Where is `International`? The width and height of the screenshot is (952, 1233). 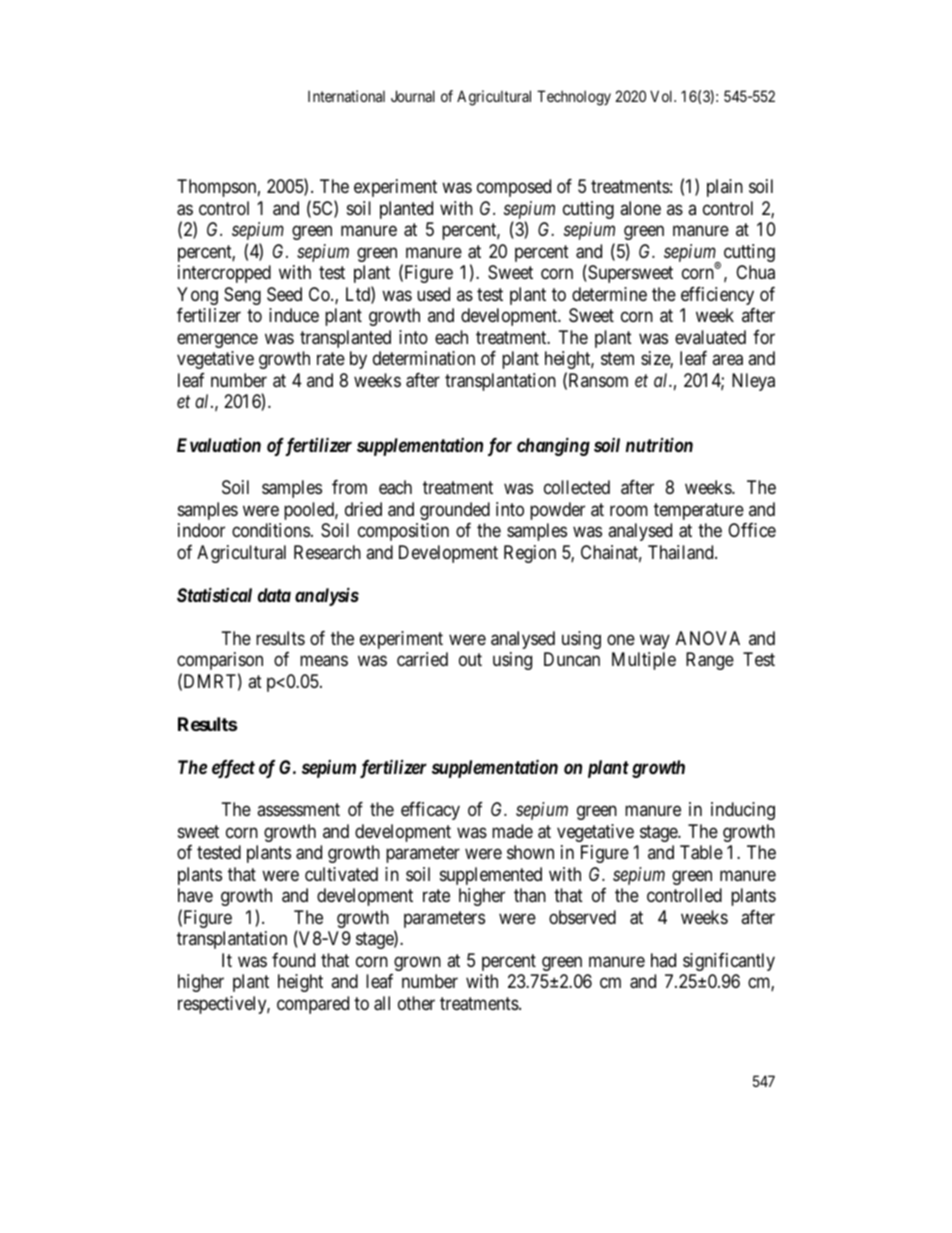
International is located at coordinates (346, 96).
